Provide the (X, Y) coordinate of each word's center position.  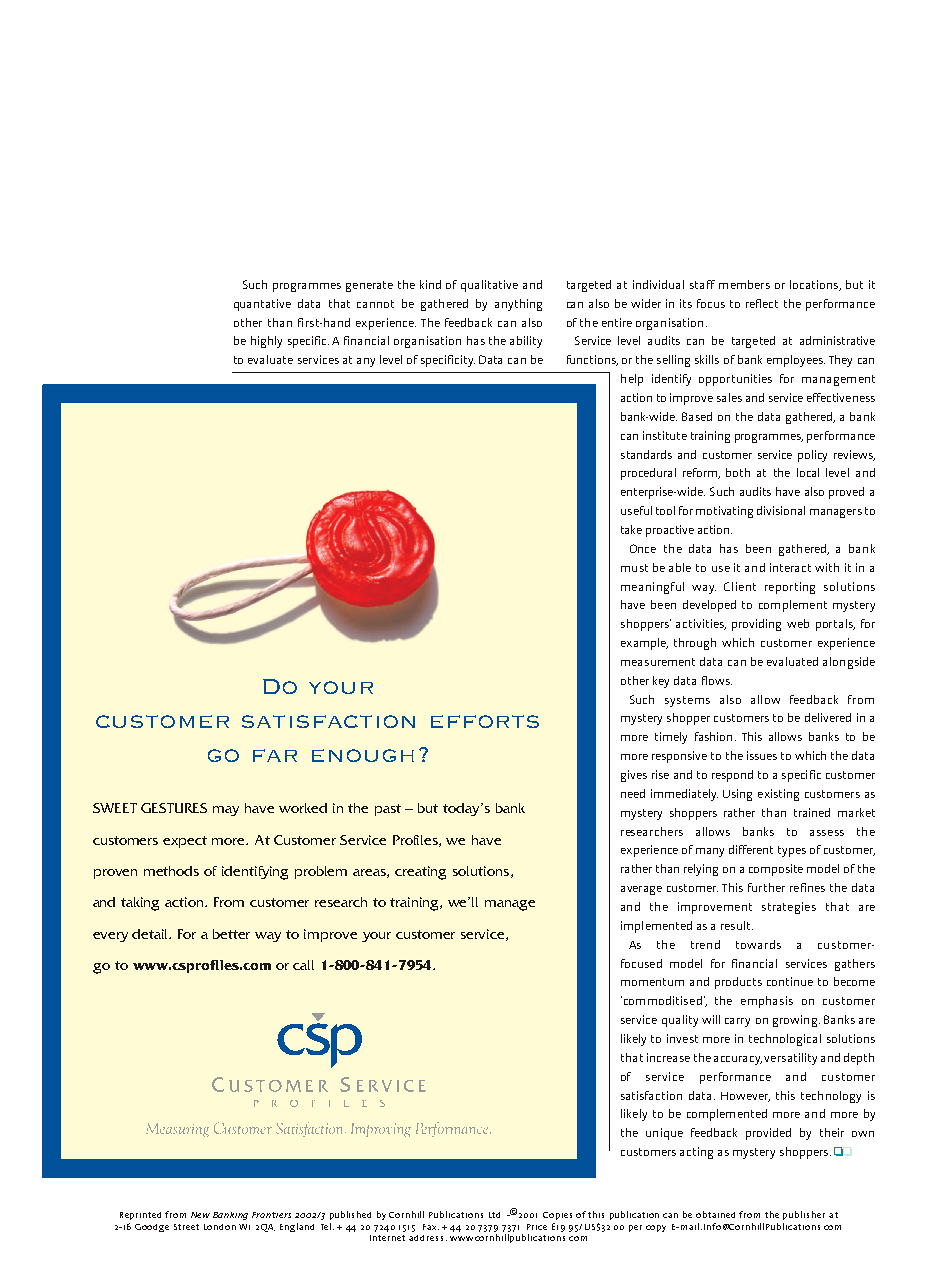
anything (518, 305)
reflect (762, 303)
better (231, 934)
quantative (262, 305)
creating (420, 873)
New (200, 1215)
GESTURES (174, 808)
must (634, 568)
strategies (789, 908)
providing (756, 625)
